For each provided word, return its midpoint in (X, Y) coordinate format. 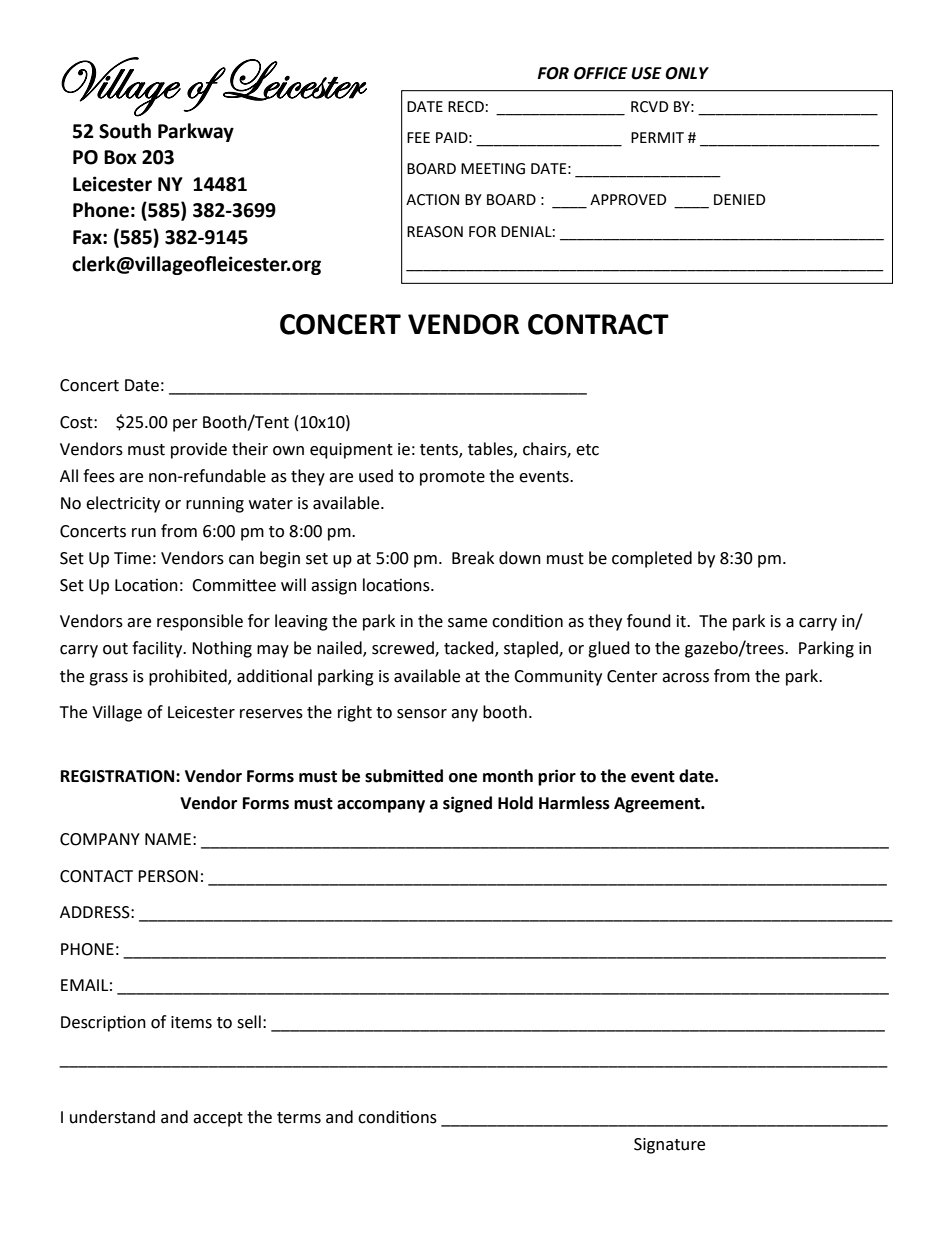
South (125, 131)
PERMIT (657, 137)
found (649, 621)
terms (299, 1118)
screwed (404, 649)
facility (158, 649)
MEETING (493, 169)
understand (112, 1117)
